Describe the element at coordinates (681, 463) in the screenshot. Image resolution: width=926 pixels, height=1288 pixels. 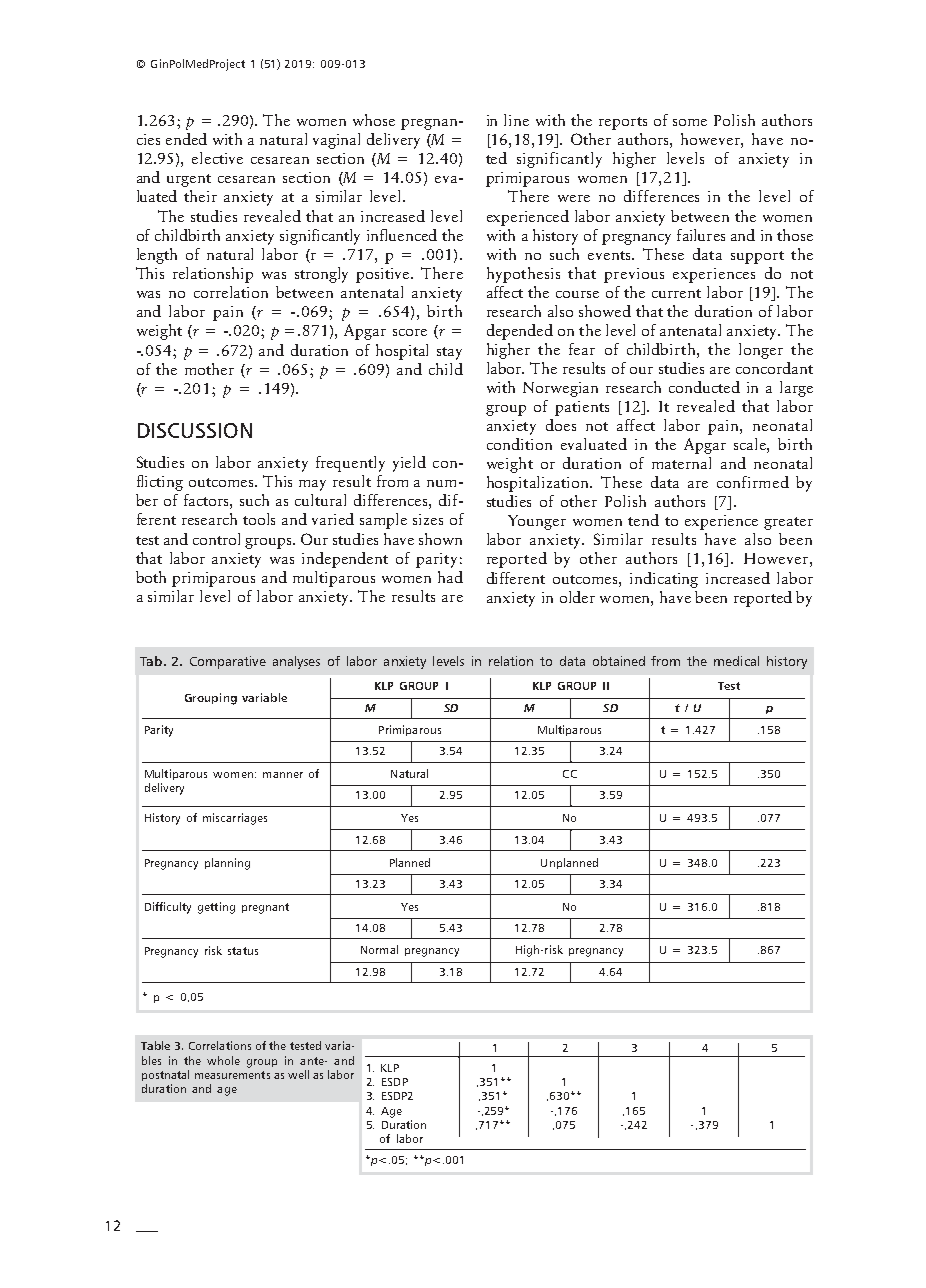
I see `maternal` at that location.
